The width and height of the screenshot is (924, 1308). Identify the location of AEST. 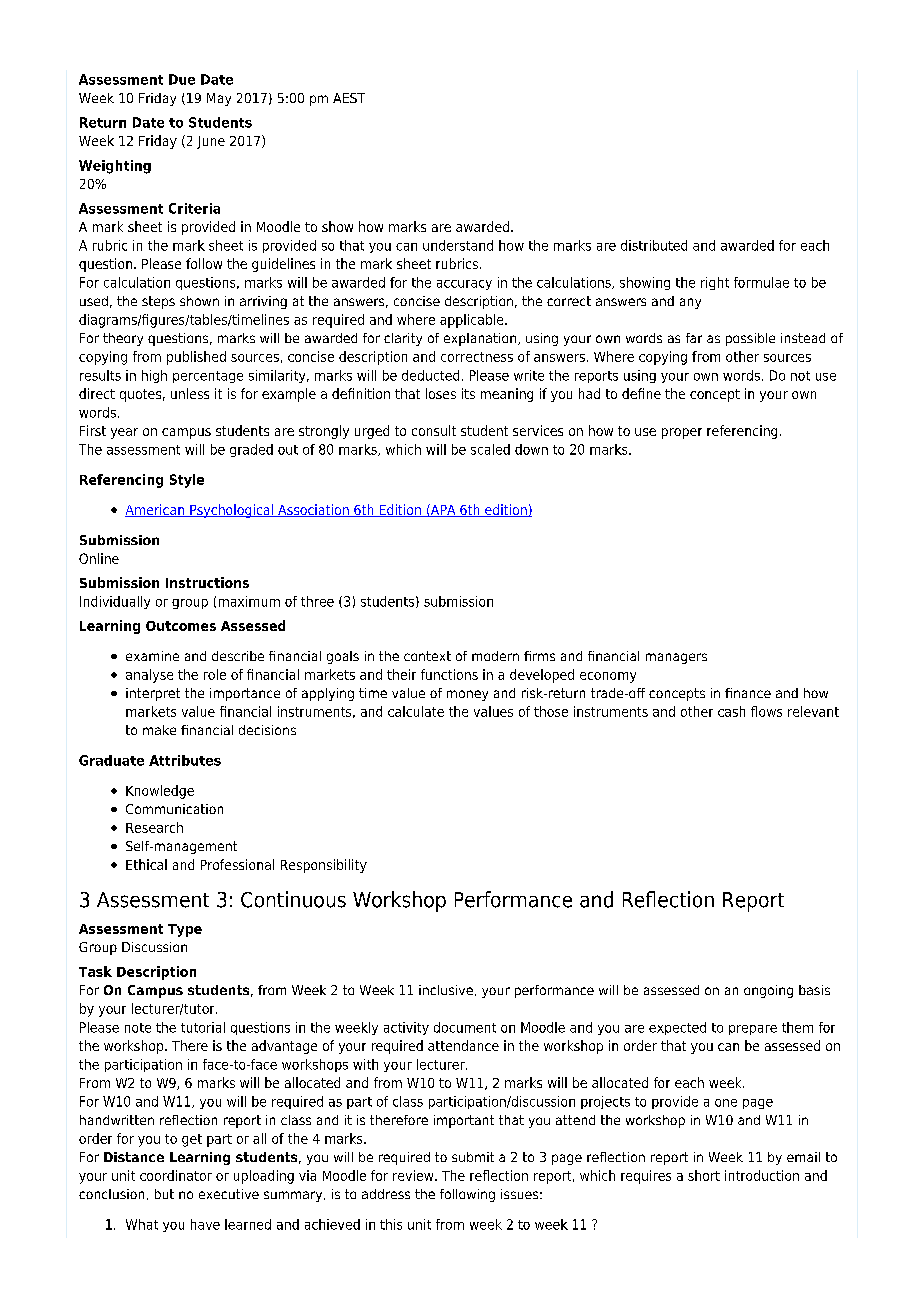
(349, 98).
